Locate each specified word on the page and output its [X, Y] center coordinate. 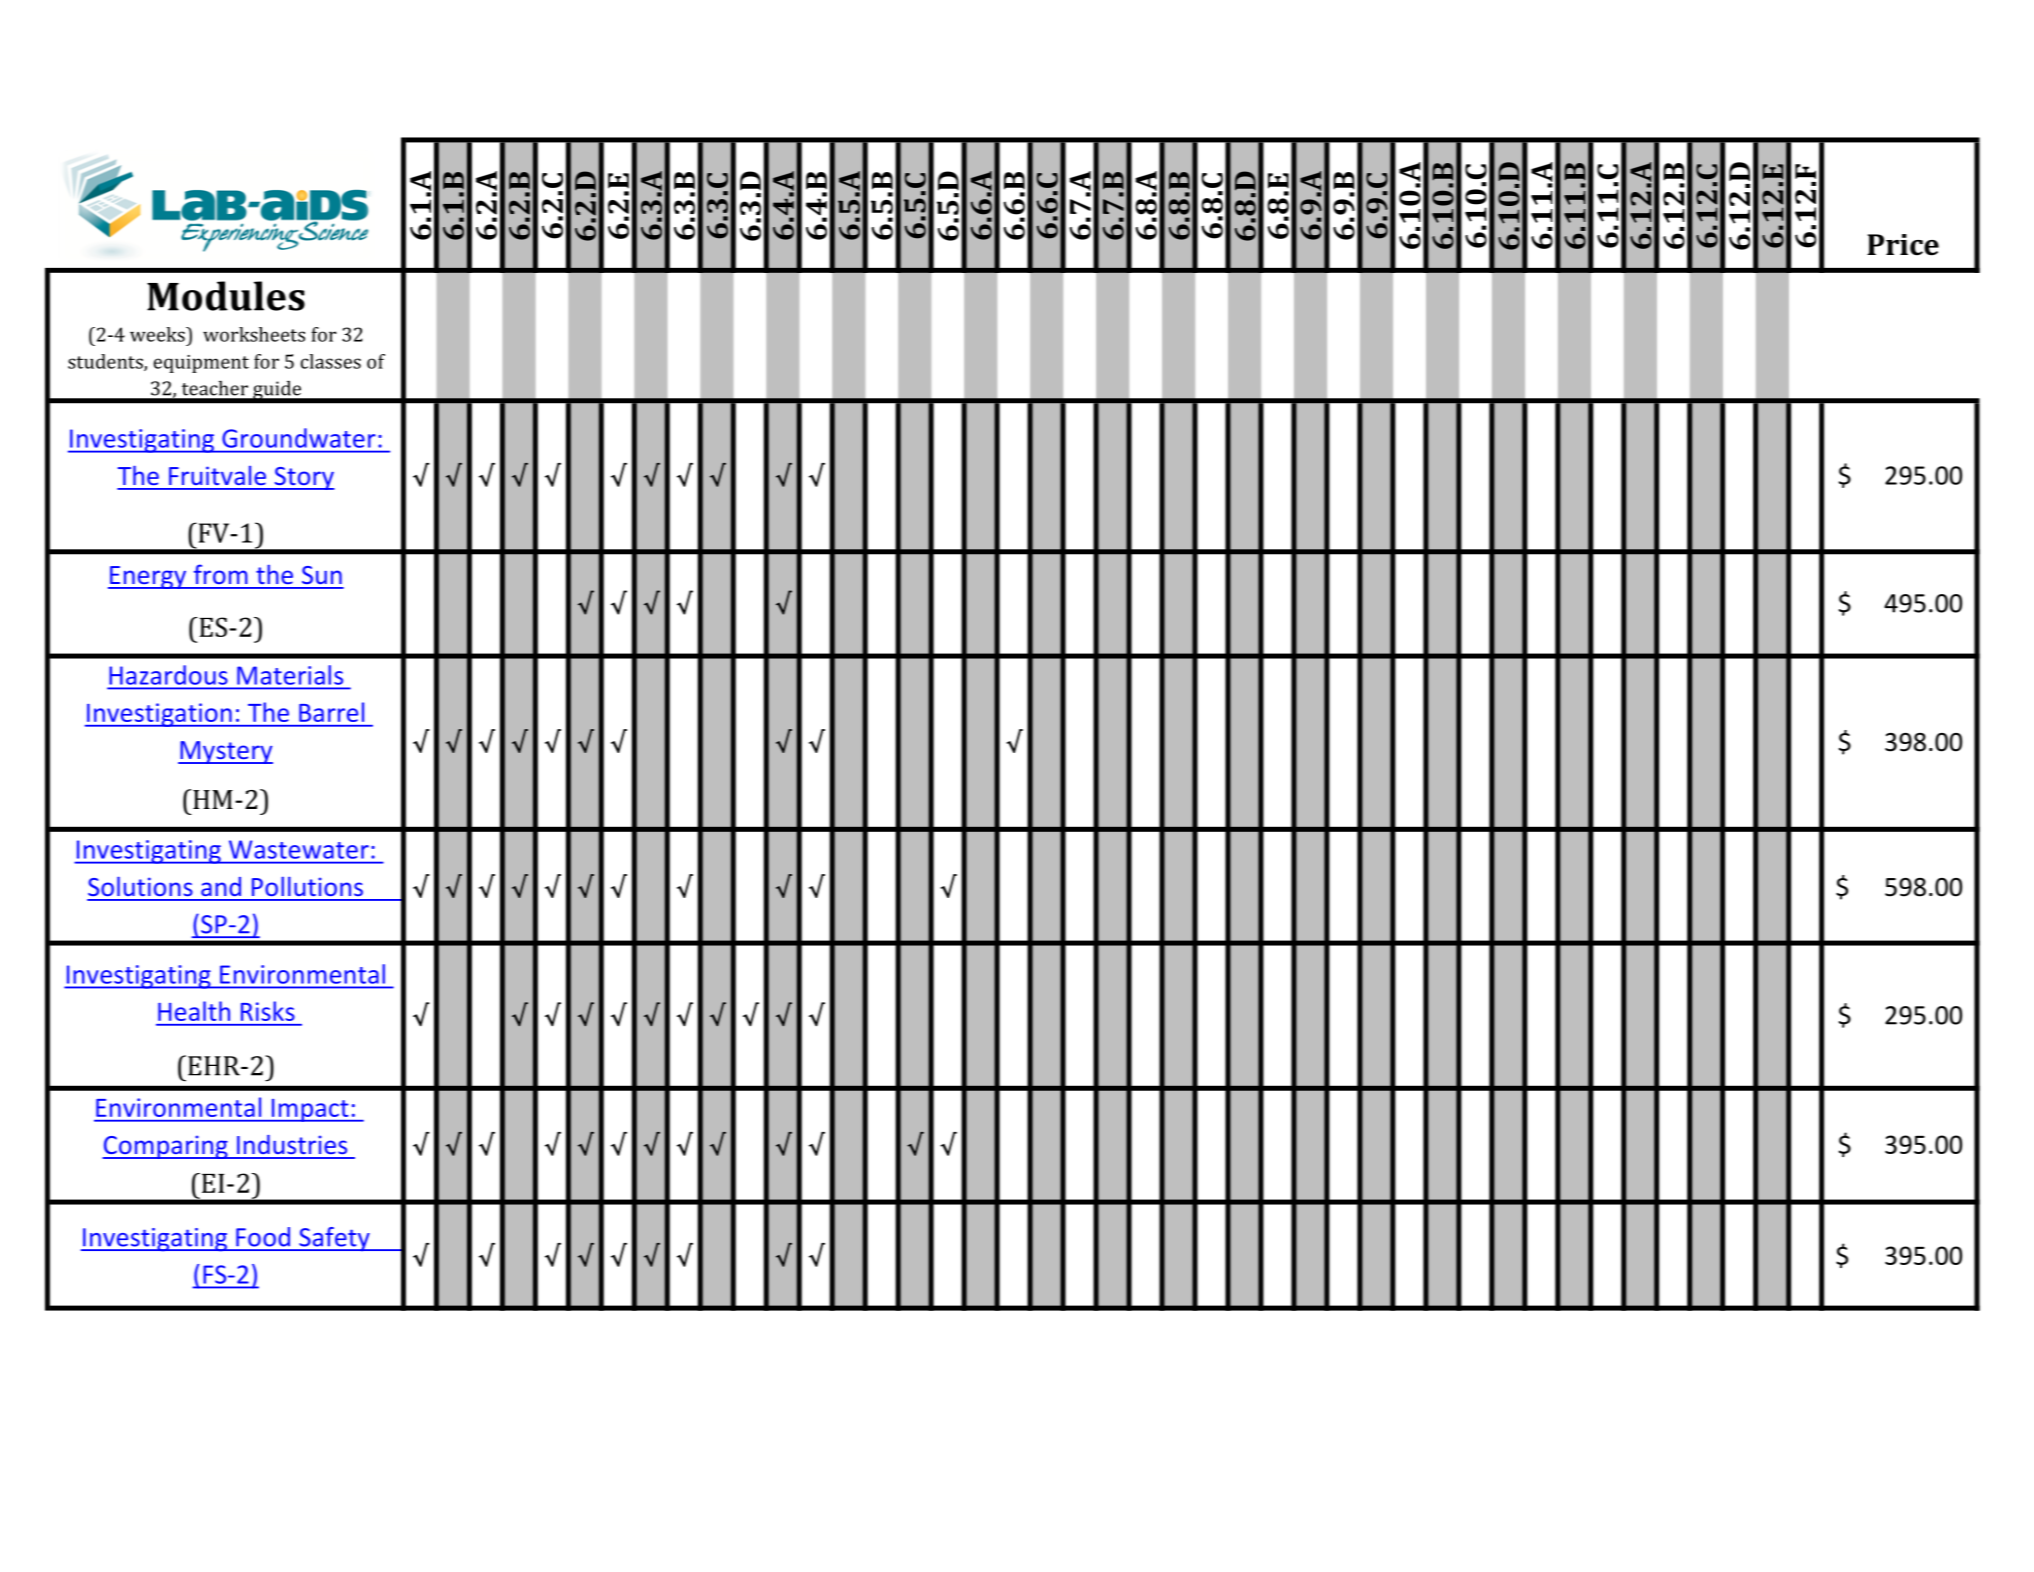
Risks [268, 1011]
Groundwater [298, 438]
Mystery [225, 752]
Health [194, 1011]
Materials [290, 675]
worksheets [254, 334]
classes [331, 361]
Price [1903, 245]
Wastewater [299, 849]
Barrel [331, 712]
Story [303, 478]
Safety [334, 1239]
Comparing [166, 1147]
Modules [226, 296]
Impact [310, 1110]
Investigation [159, 715]
